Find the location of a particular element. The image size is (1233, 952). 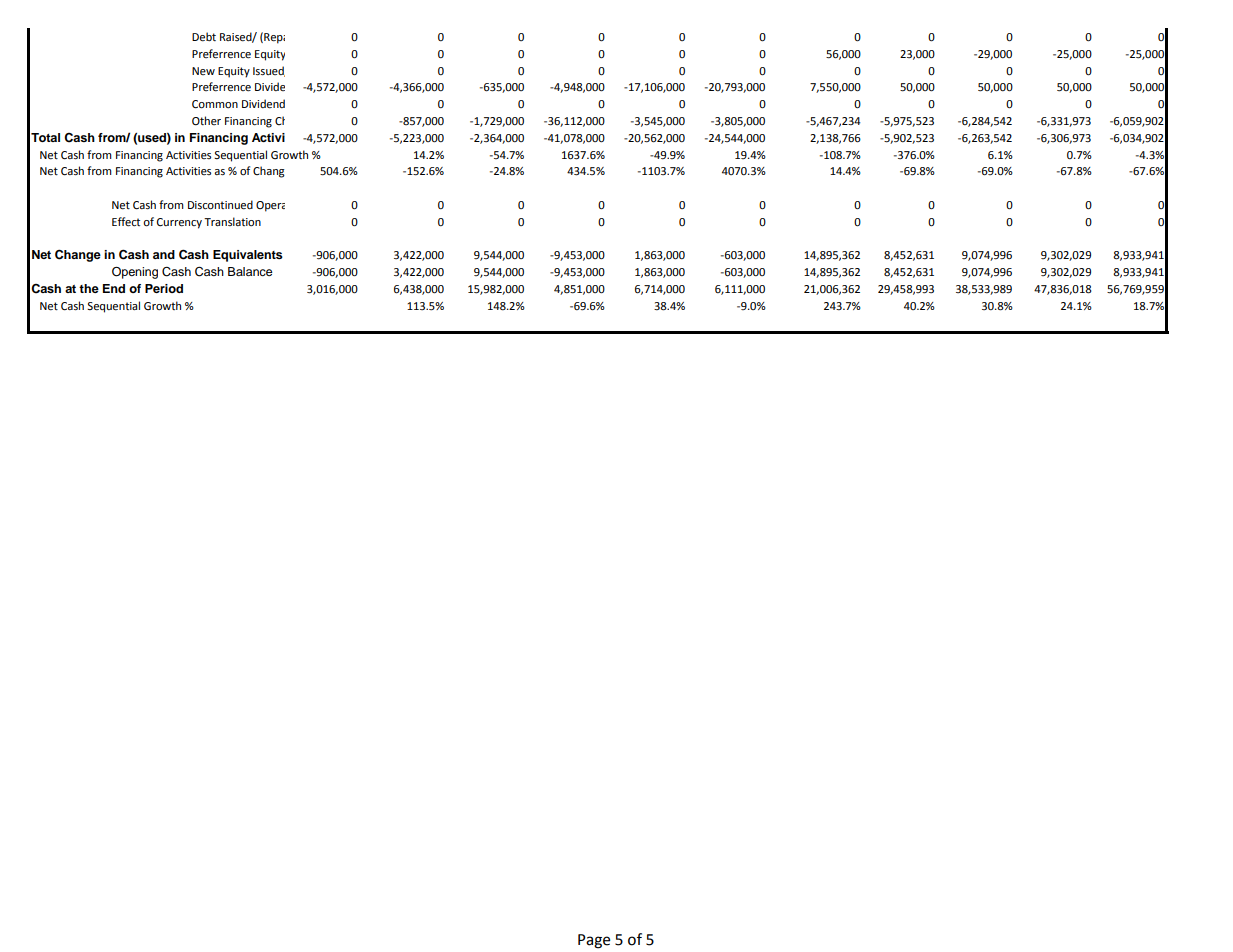

New is located at coordinates (203, 71).
